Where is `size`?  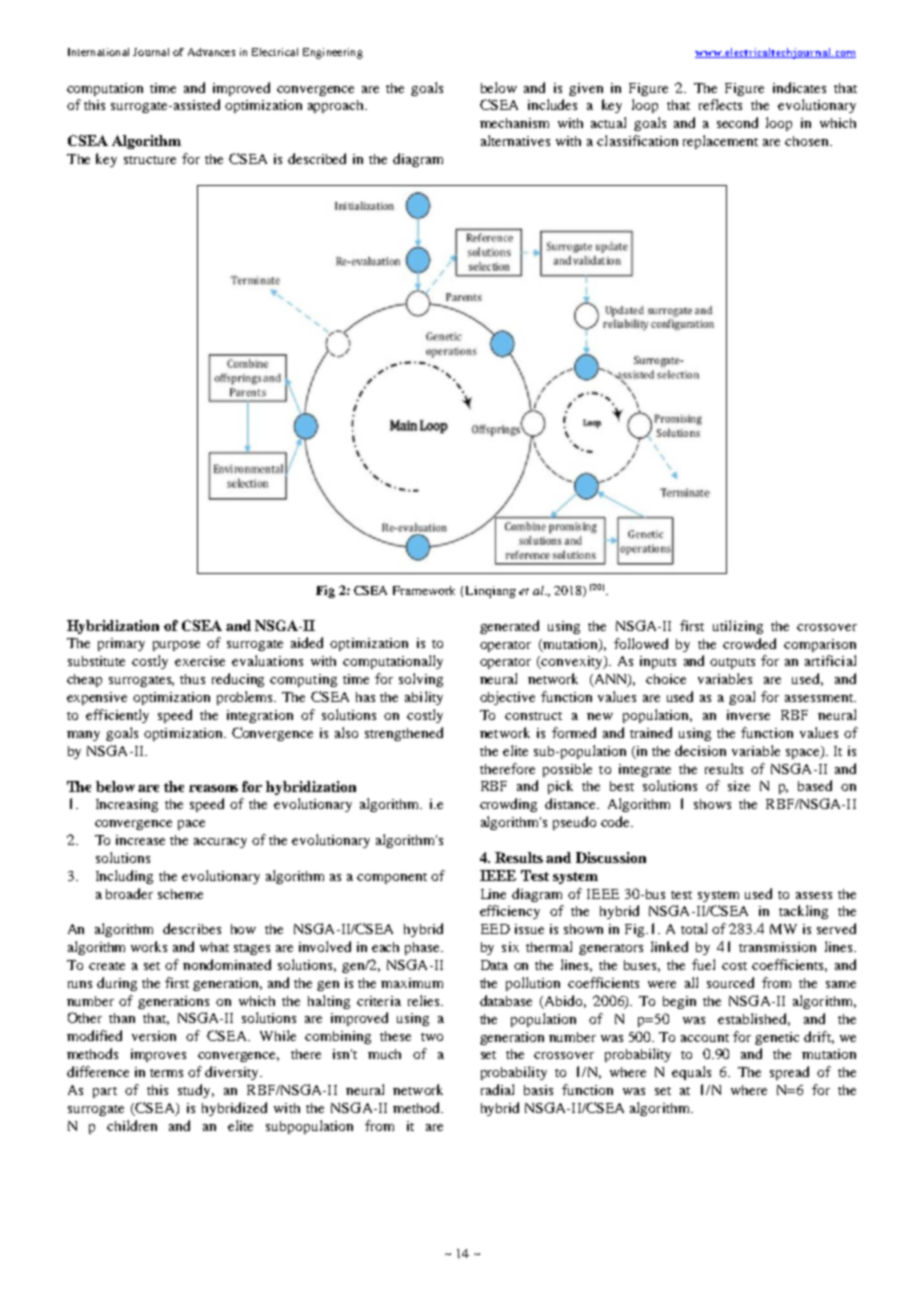 size is located at coordinates (739, 786).
